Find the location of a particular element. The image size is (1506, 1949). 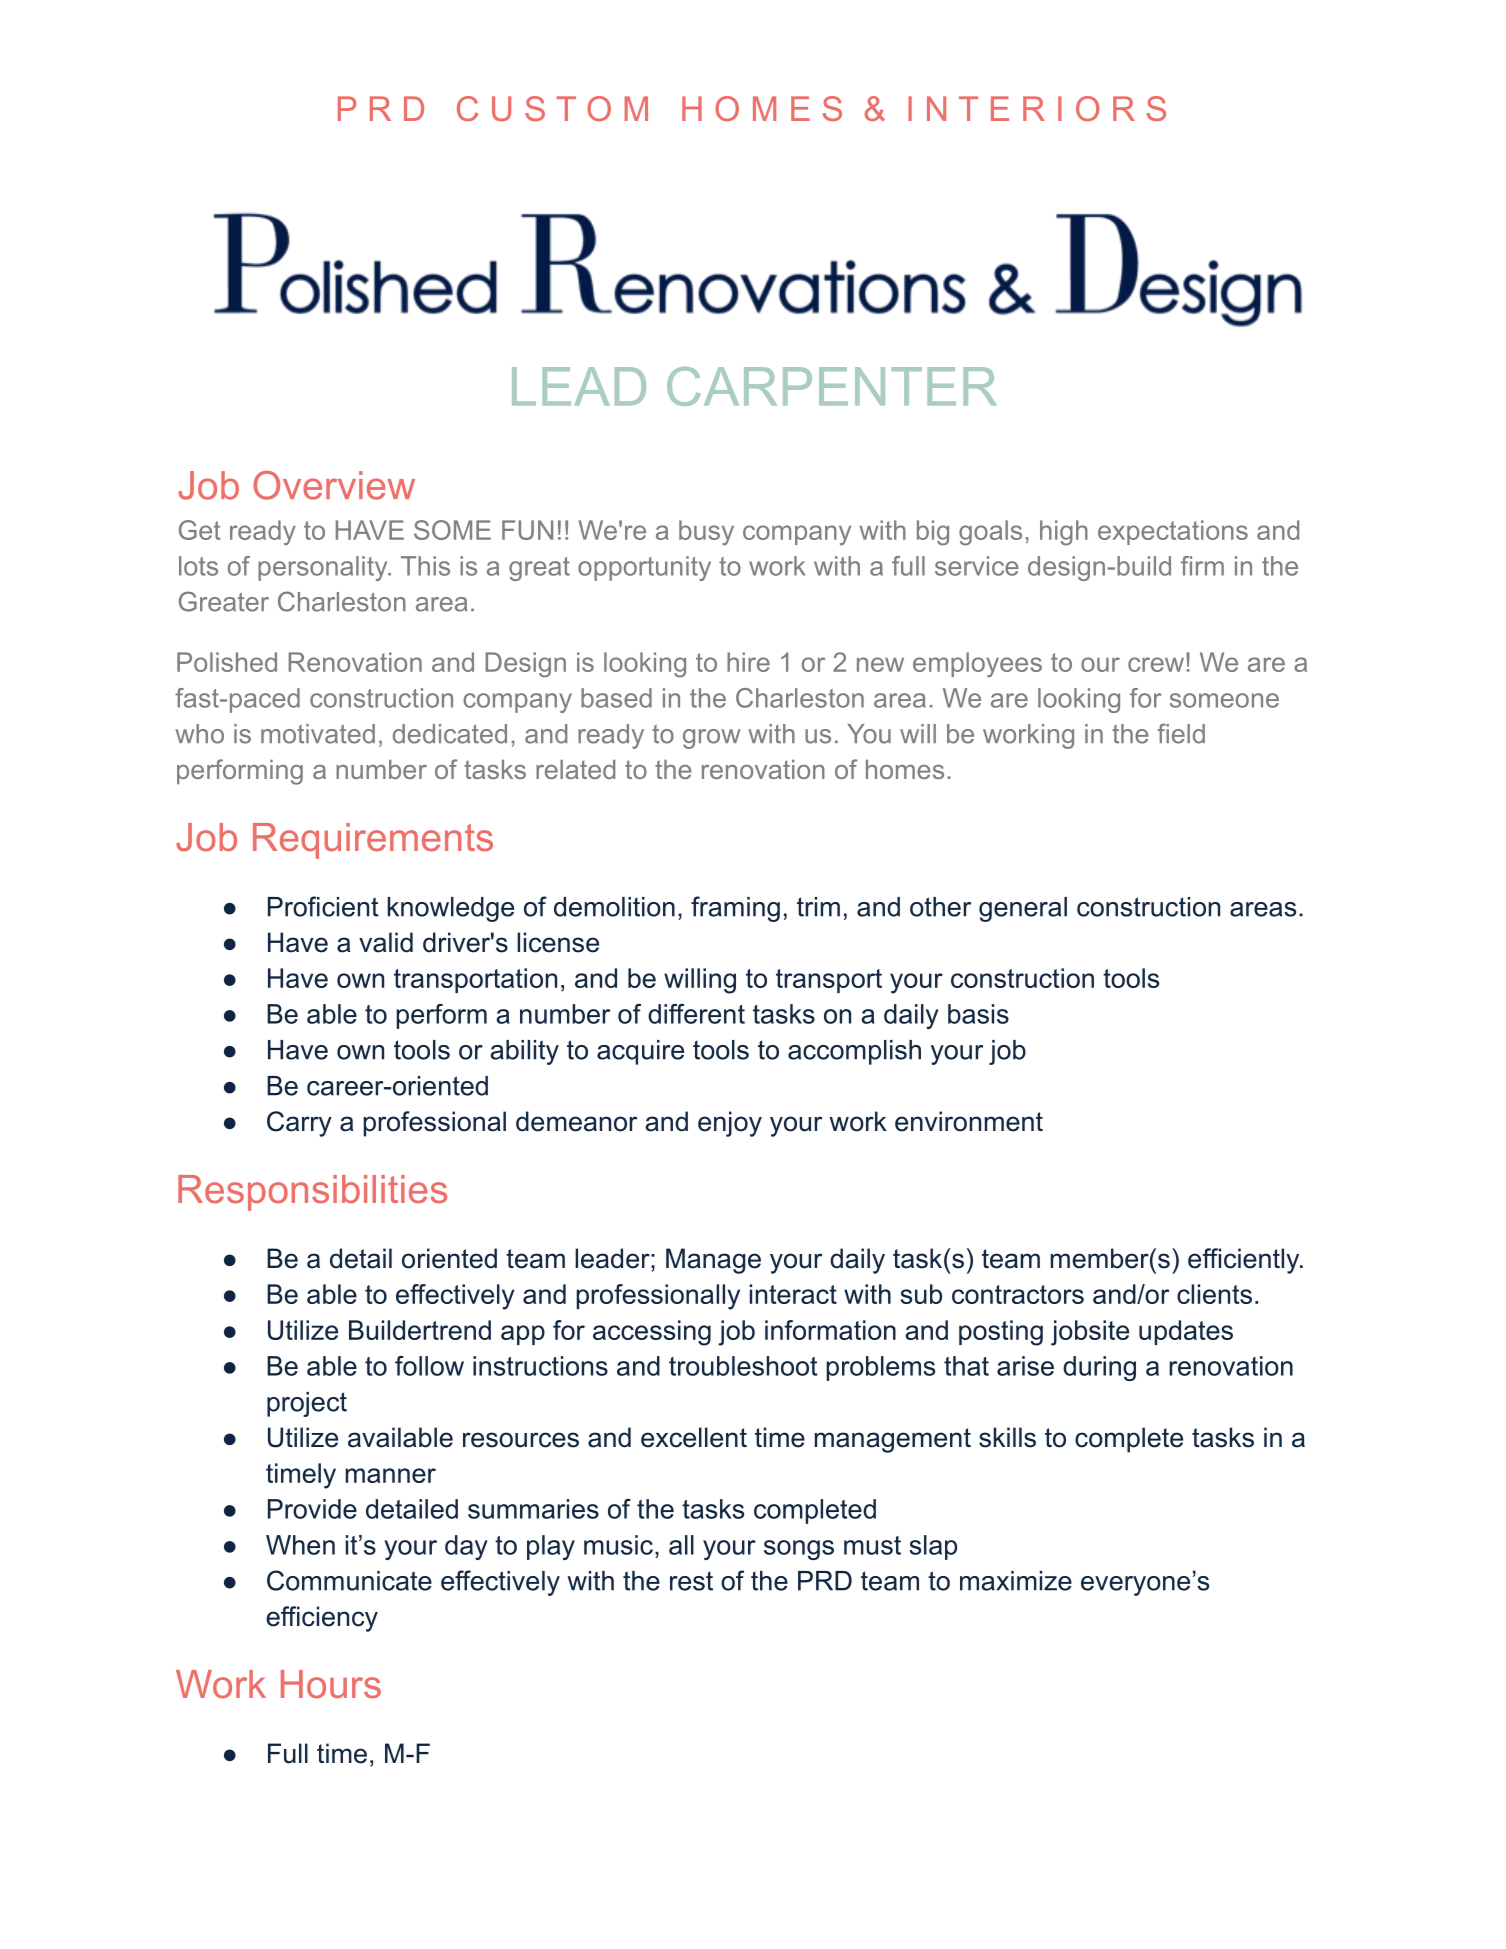

efficiency is located at coordinates (322, 1619).
